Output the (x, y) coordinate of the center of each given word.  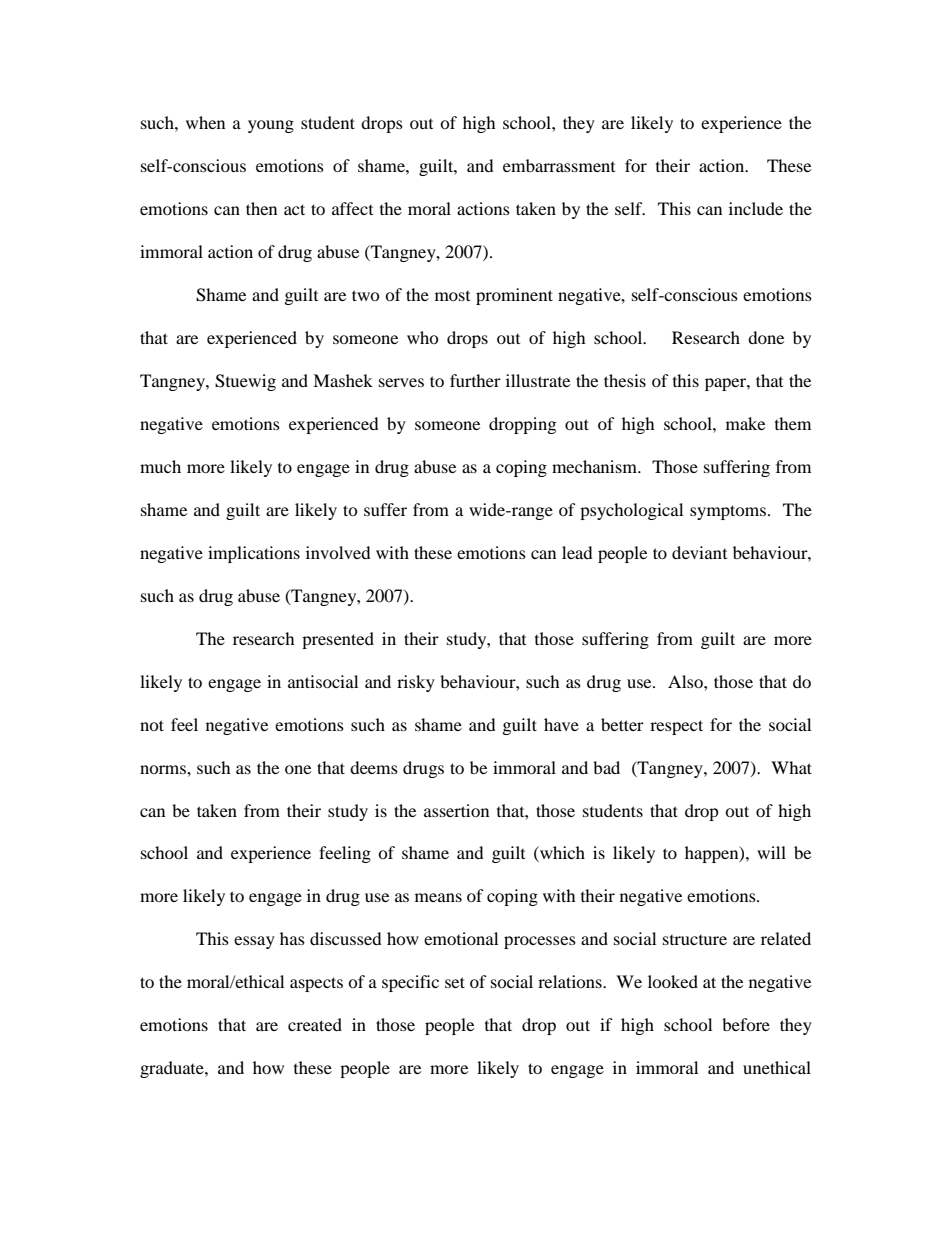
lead (577, 552)
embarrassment (559, 165)
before (746, 1024)
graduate (173, 1069)
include (756, 208)
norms (164, 769)
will (771, 852)
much (160, 466)
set (455, 982)
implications (254, 554)
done (766, 337)
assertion (456, 810)
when (205, 122)
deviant (699, 552)
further (475, 380)
